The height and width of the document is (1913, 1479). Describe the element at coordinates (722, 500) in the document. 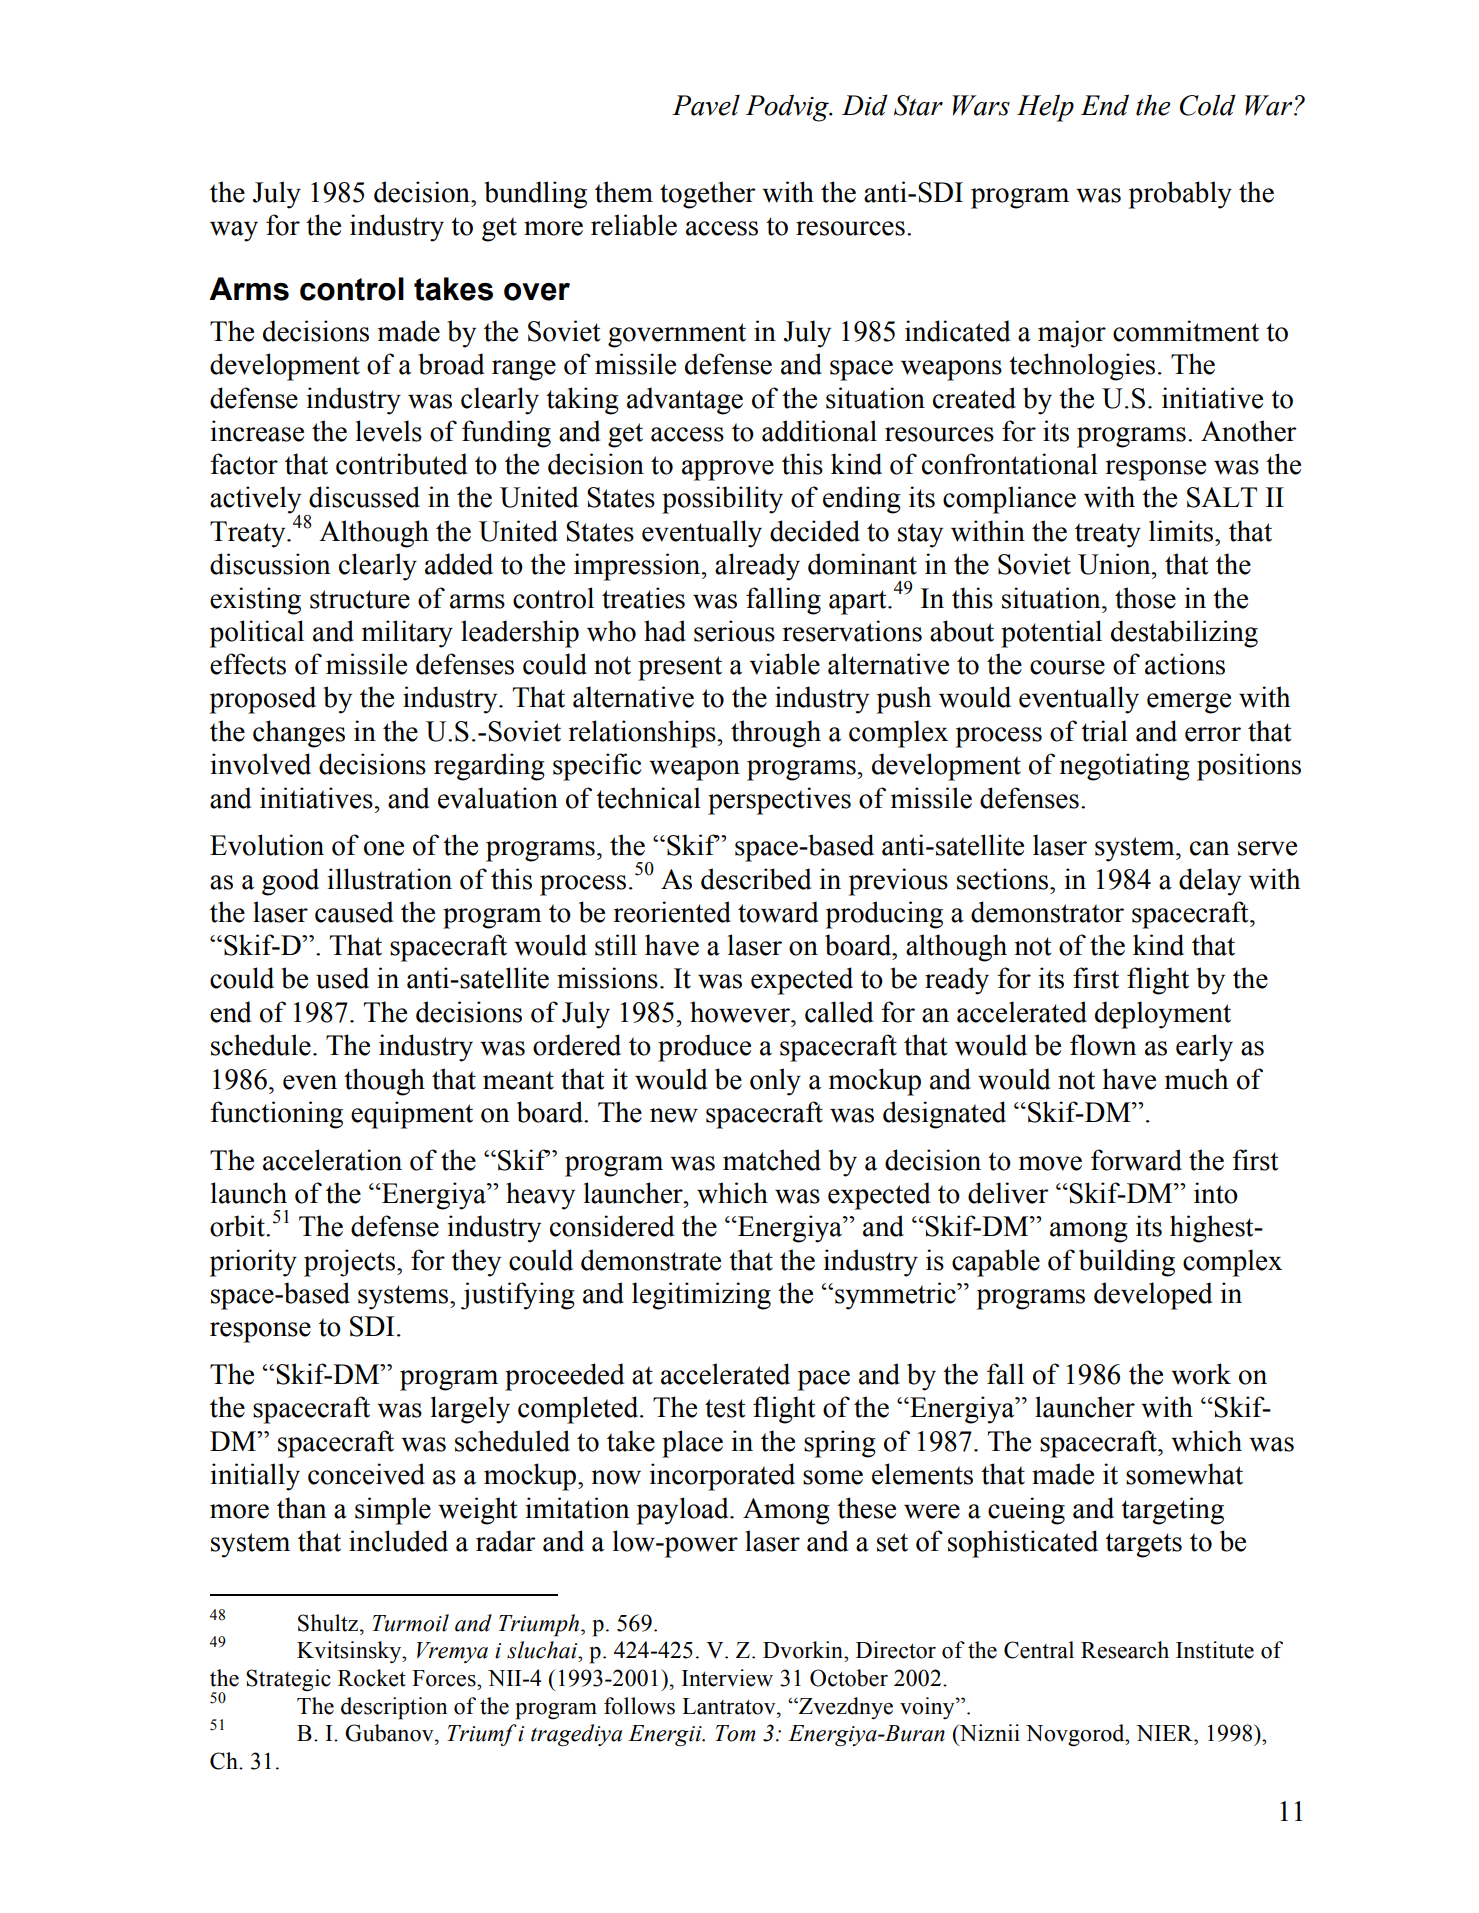

I see `possibility` at that location.
